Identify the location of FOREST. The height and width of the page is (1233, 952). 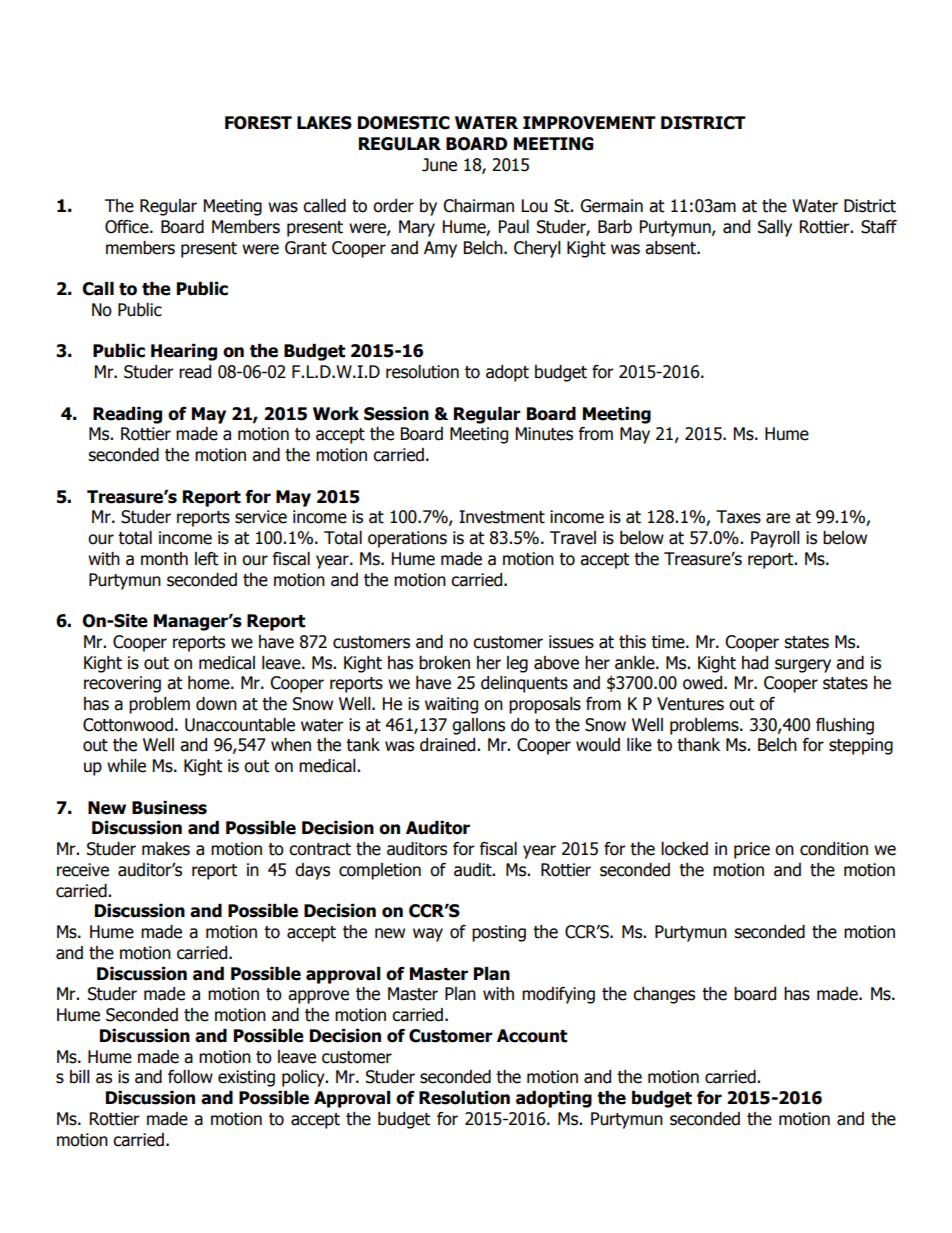
(258, 123).
